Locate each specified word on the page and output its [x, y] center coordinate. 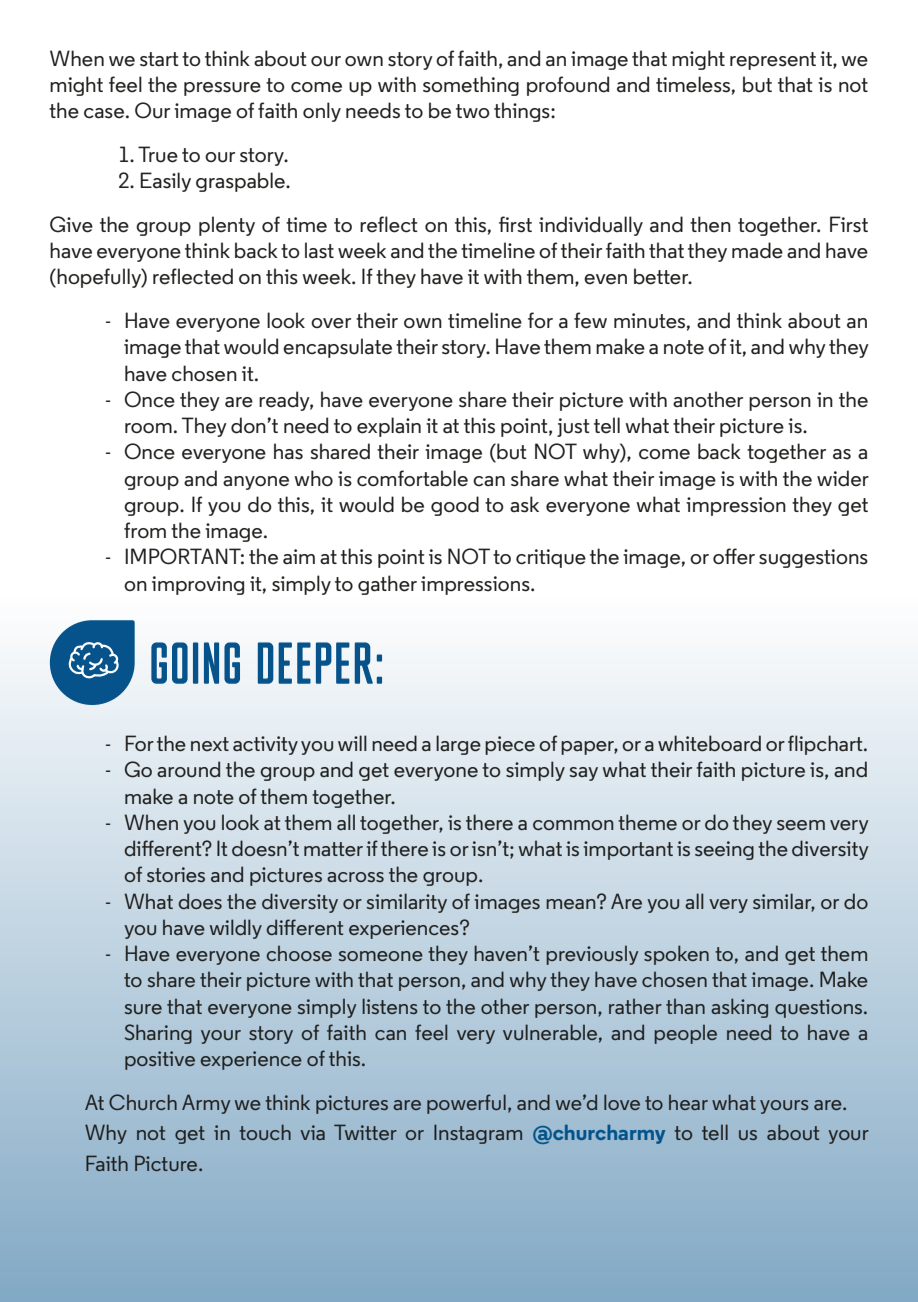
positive [160, 1060]
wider [843, 478]
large [458, 745]
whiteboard [709, 743]
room [148, 428]
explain [389, 427]
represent [773, 61]
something [471, 86]
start [159, 59]
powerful [466, 1104]
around [188, 769]
